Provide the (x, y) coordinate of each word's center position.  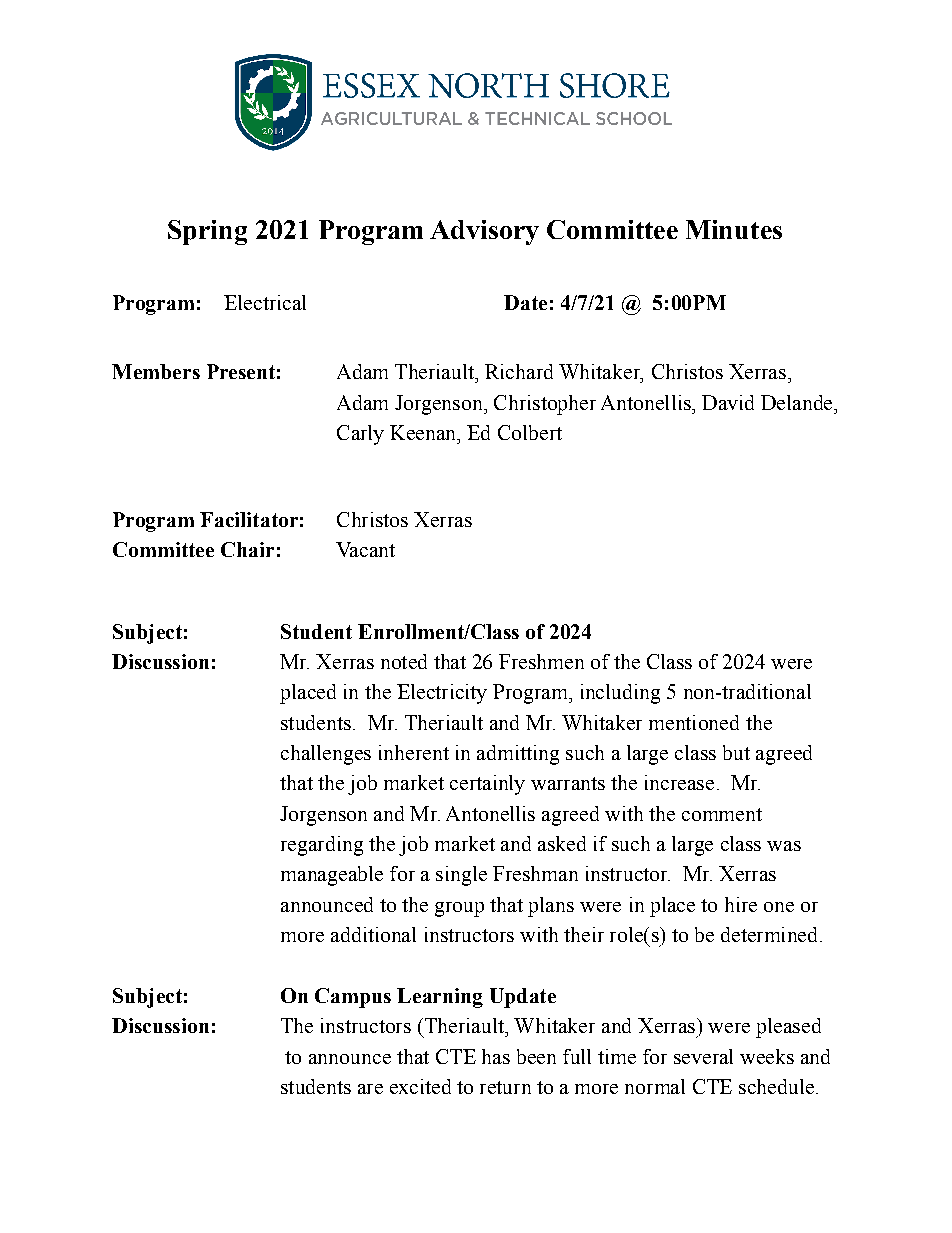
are (370, 1089)
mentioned (694, 722)
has (496, 1056)
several (703, 1056)
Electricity (442, 694)
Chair (247, 549)
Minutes (734, 229)
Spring (207, 232)
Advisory (484, 232)
